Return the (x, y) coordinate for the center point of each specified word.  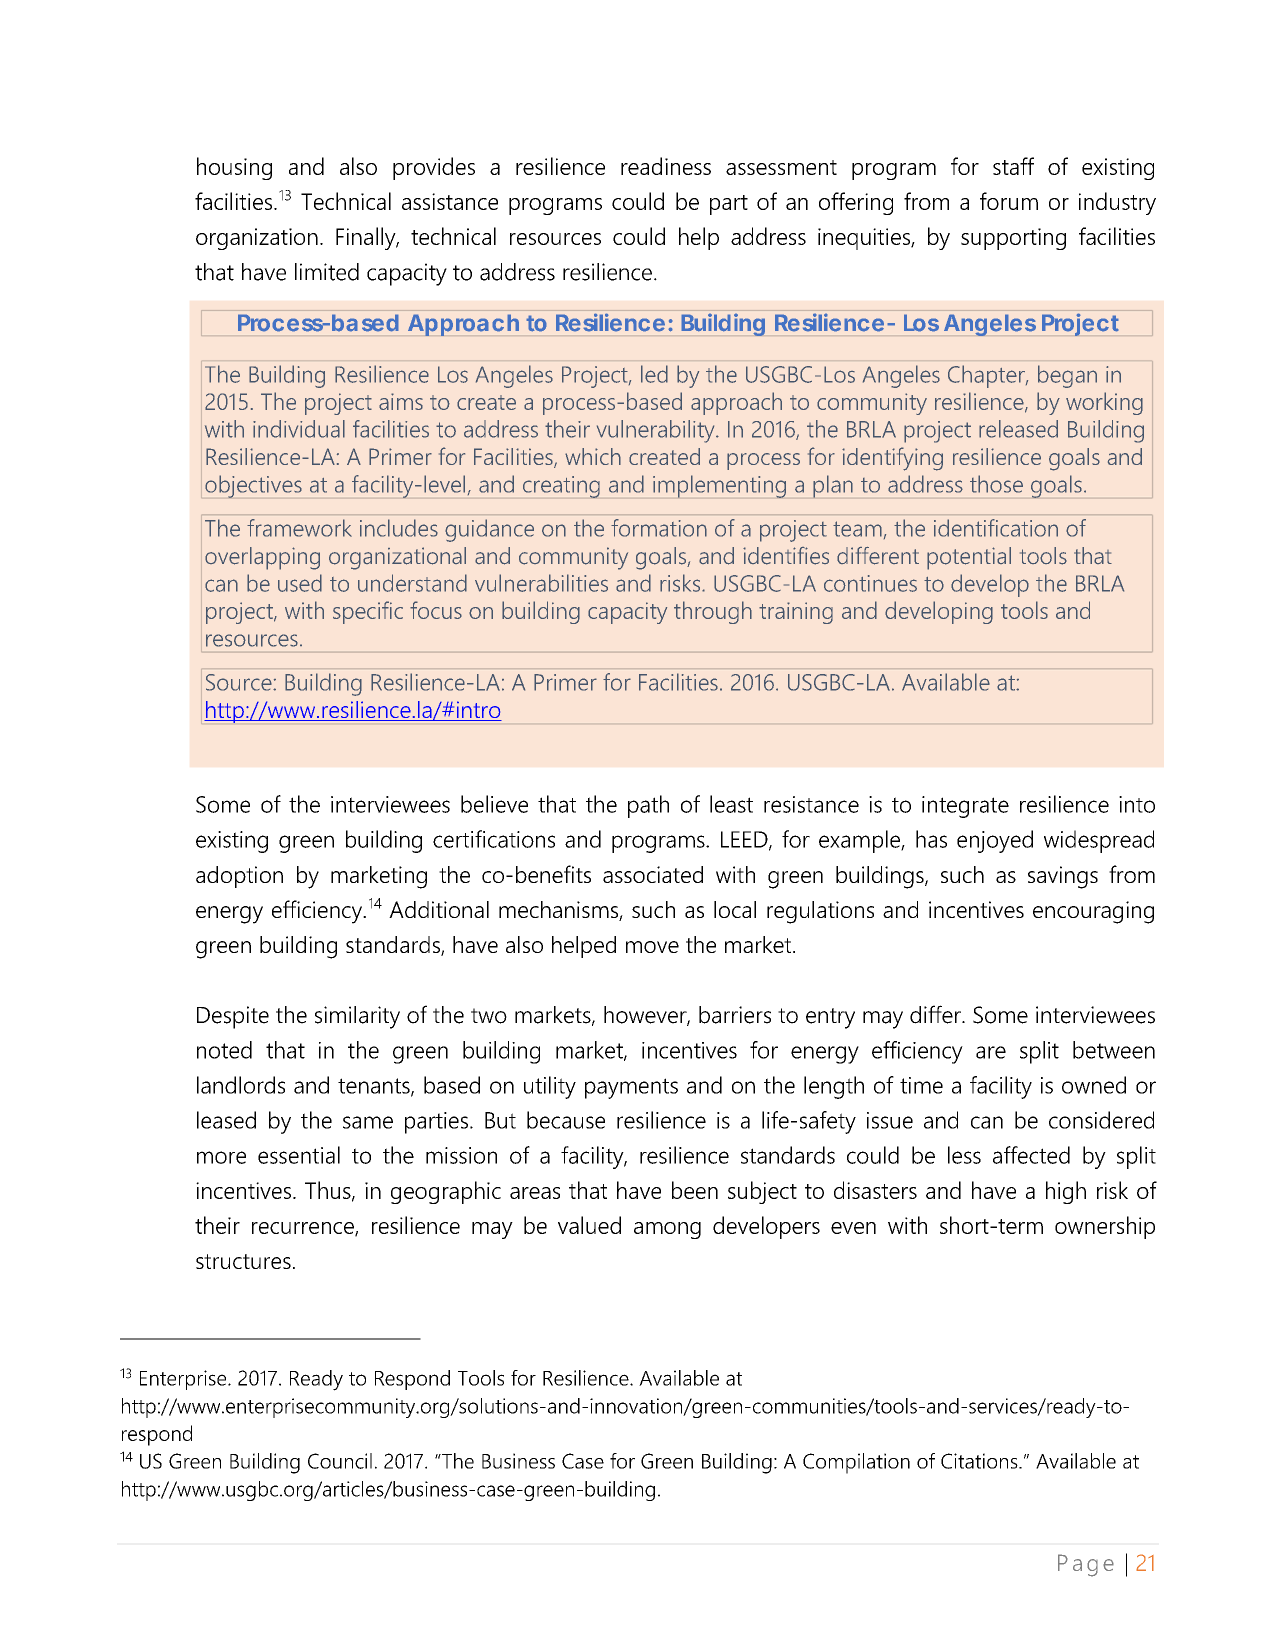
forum (1009, 201)
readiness (666, 166)
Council (340, 1461)
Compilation (856, 1463)
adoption (239, 877)
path (648, 806)
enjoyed (995, 841)
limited (327, 272)
